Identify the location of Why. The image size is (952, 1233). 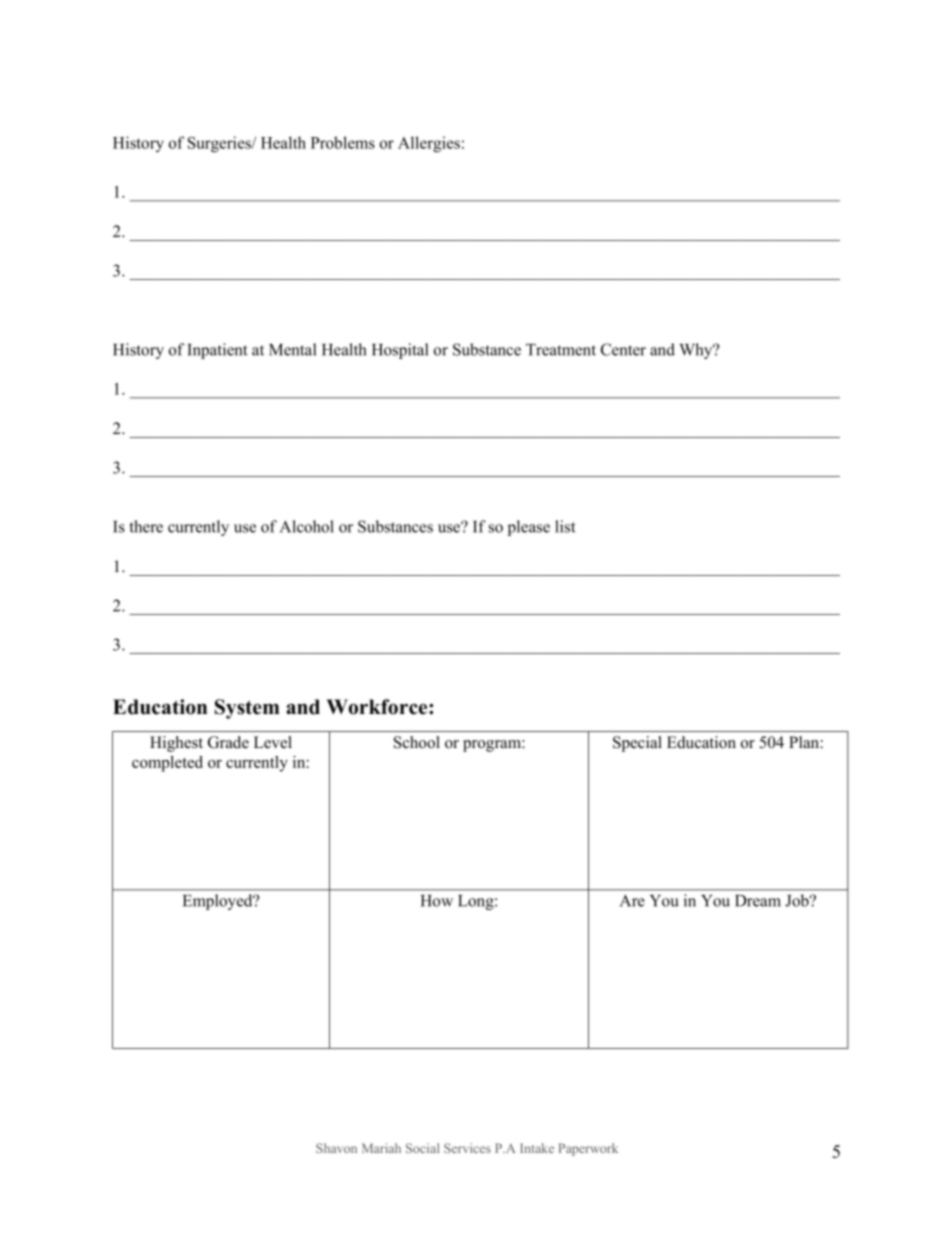
(697, 351).
